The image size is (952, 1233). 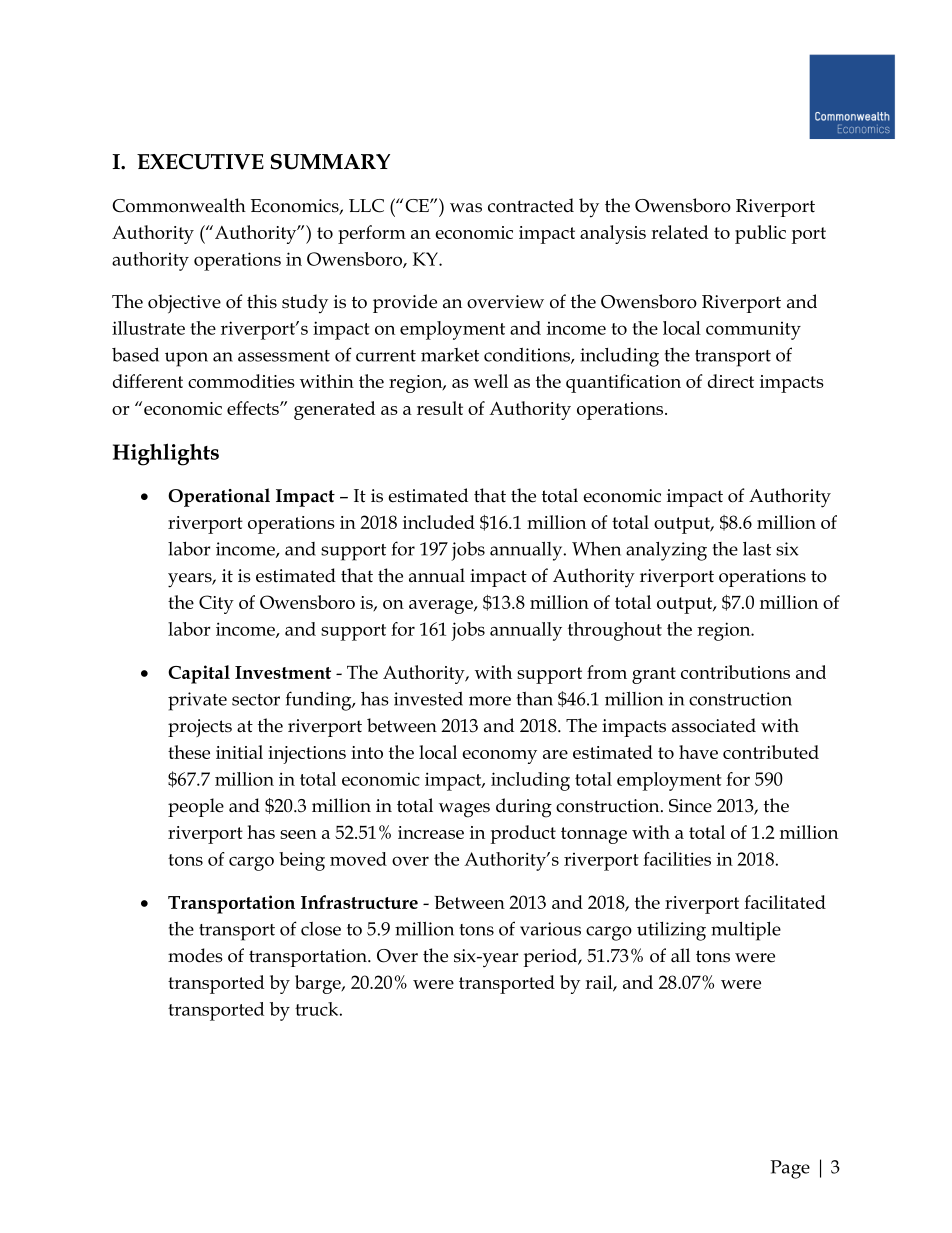 What do you see at coordinates (219, 497) in the image?
I see `Operational` at bounding box center [219, 497].
